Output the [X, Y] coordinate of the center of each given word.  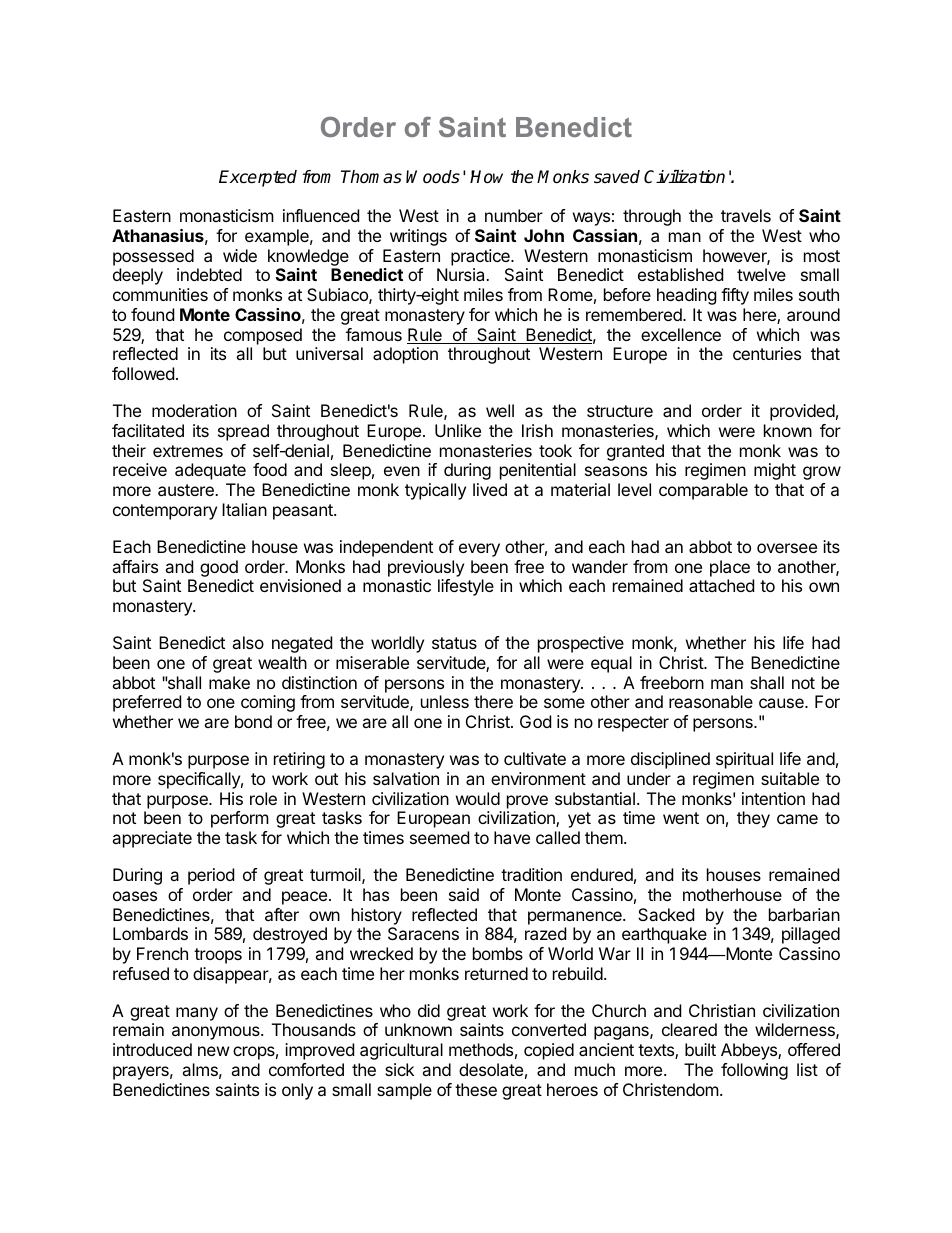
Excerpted [258, 178]
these [476, 1089]
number [514, 215]
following [754, 1071]
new [214, 1051]
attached [721, 585]
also [248, 642]
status [454, 643]
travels [746, 215]
